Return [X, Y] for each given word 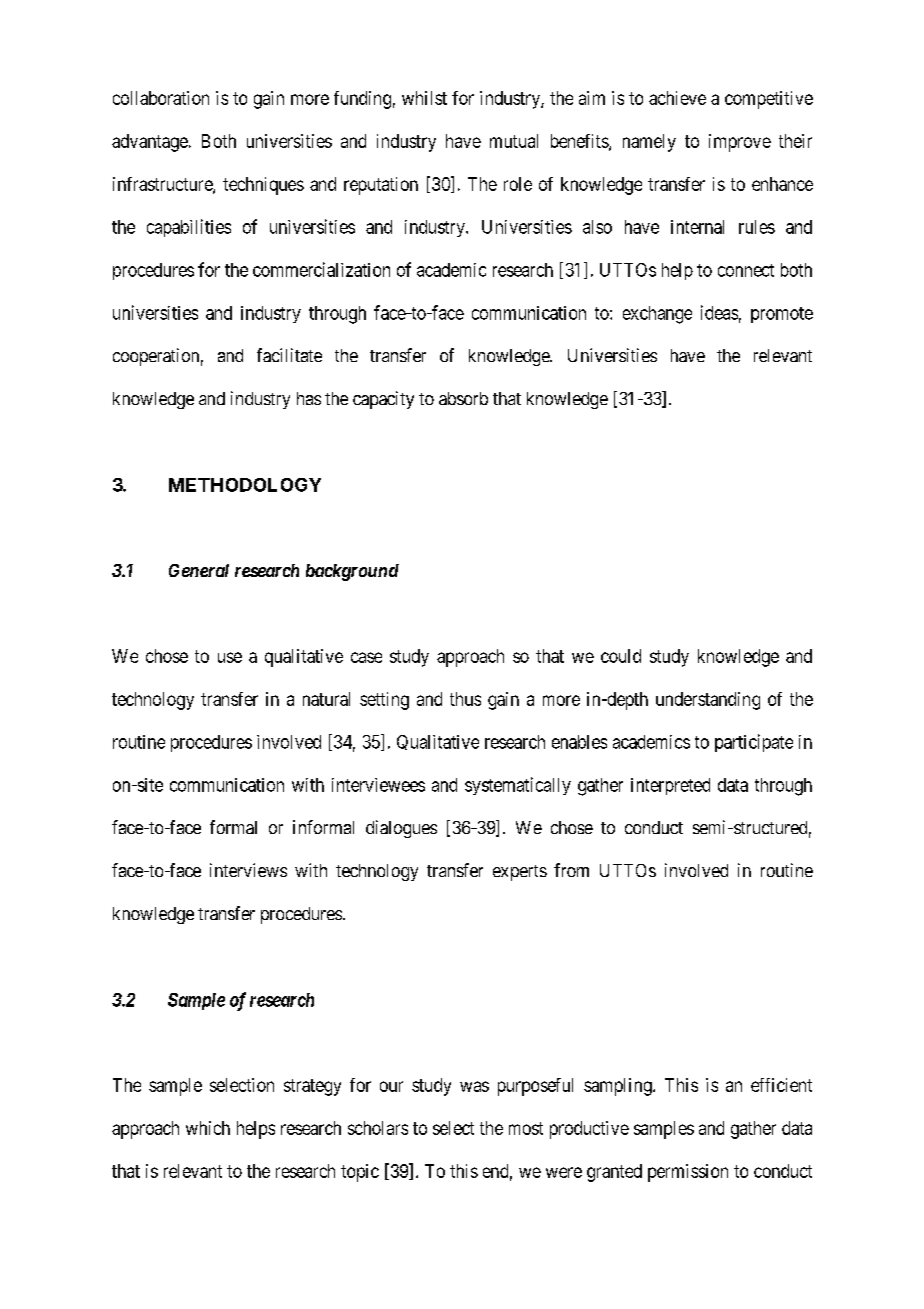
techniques [263, 186]
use [230, 657]
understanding [708, 701]
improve [740, 143]
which [208, 1128]
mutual [514, 141]
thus [465, 699]
